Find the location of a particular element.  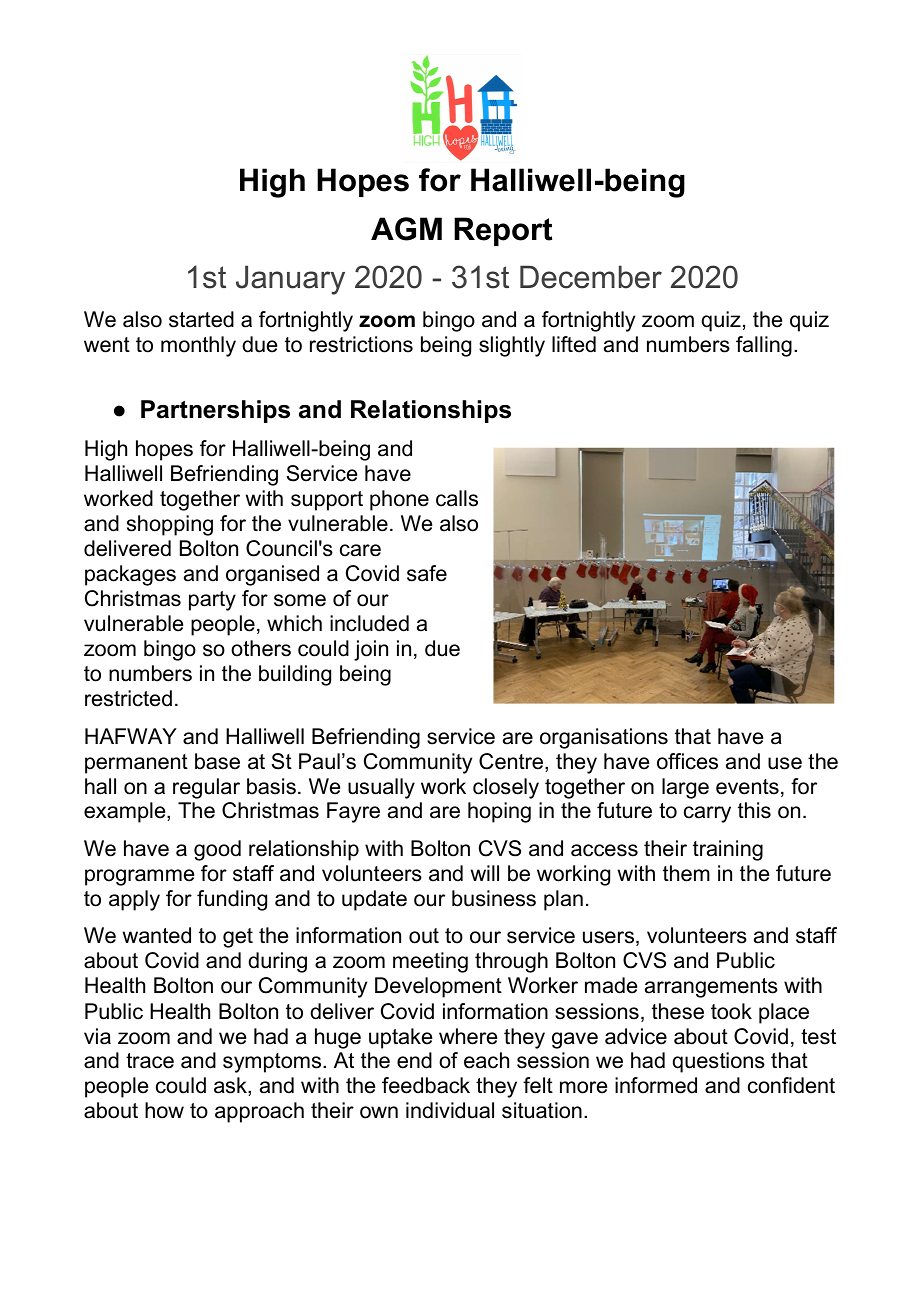

started is located at coordinates (201, 319).
